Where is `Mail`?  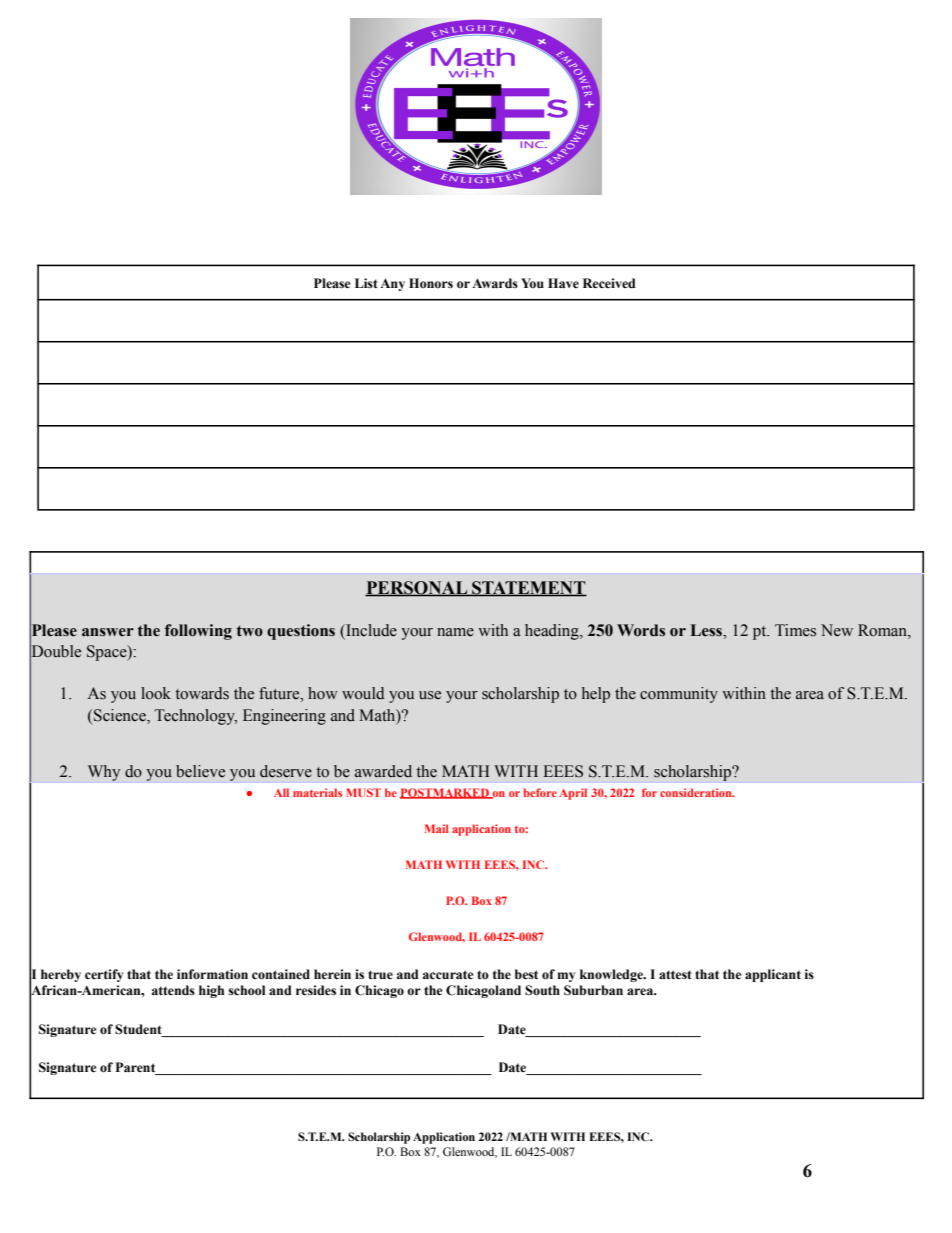 Mail is located at coordinates (437, 828).
